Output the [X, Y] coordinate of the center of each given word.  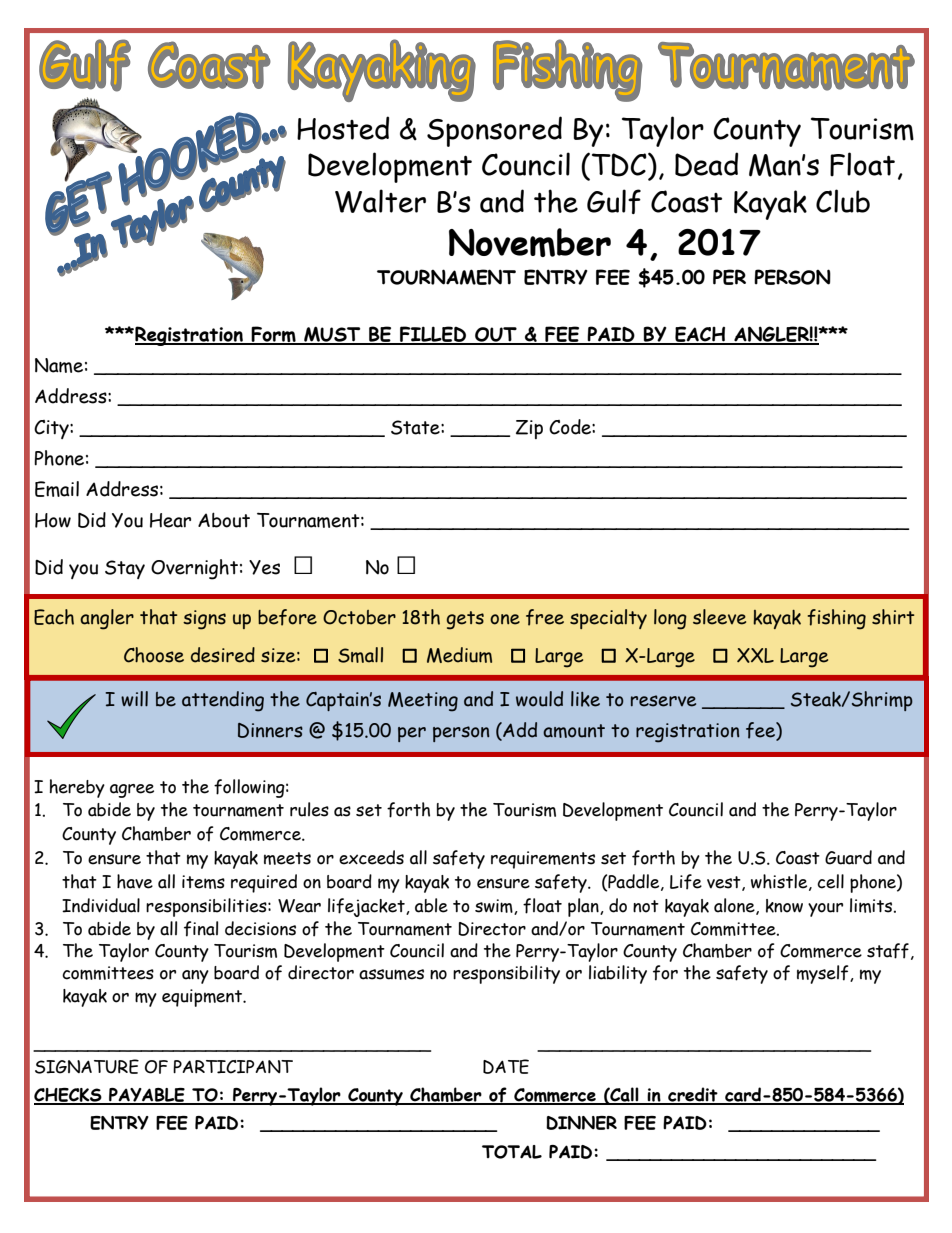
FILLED [433, 335]
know [784, 906]
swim [495, 907]
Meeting [423, 702]
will [134, 699]
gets [465, 620]
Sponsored [494, 131]
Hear [170, 520]
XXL [755, 655]
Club [843, 201]
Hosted [343, 128]
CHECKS [69, 1096]
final [201, 929]
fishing [836, 619]
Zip [529, 429]
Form [274, 335]
